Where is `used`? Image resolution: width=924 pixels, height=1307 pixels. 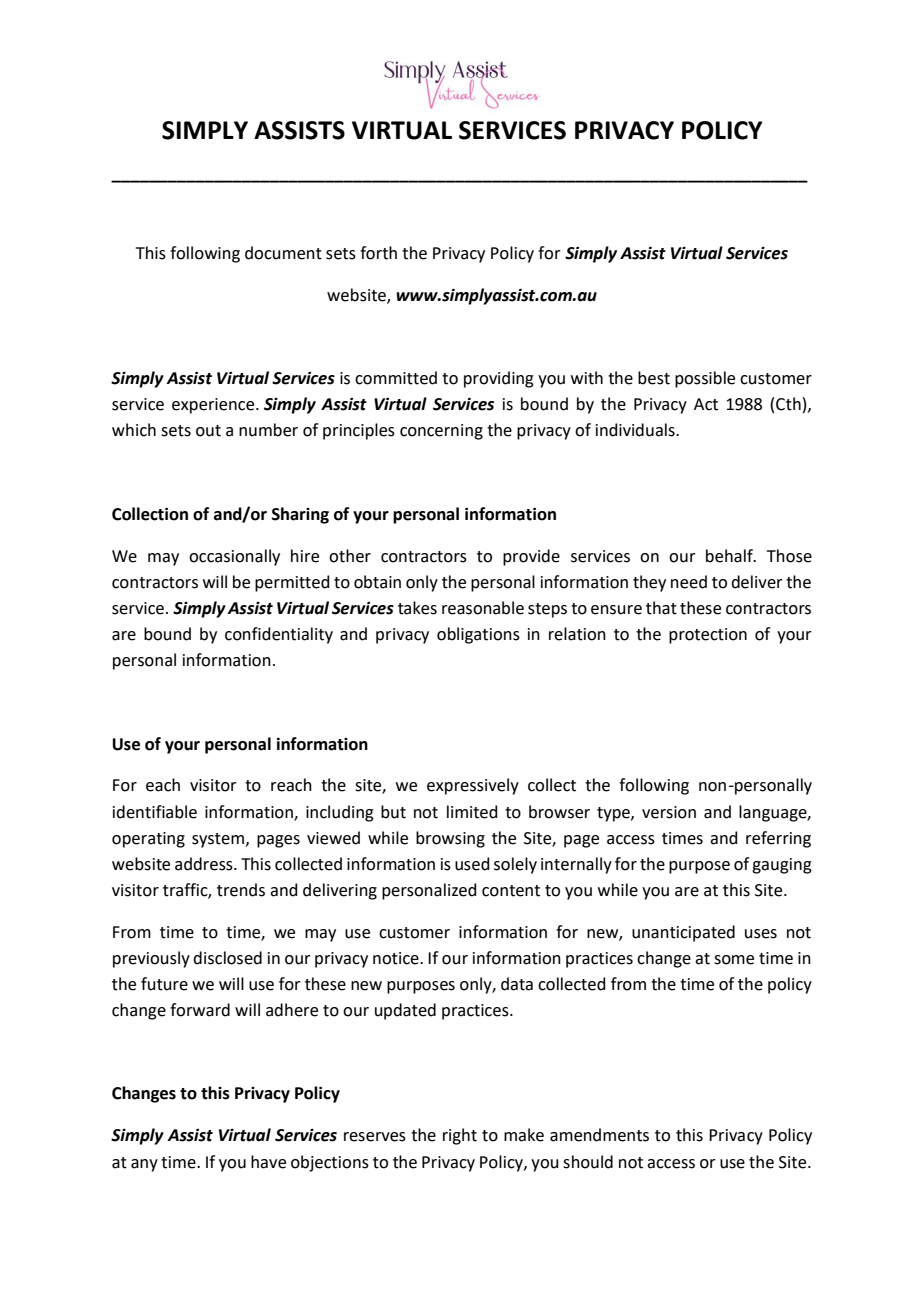
used is located at coordinates (472, 864).
